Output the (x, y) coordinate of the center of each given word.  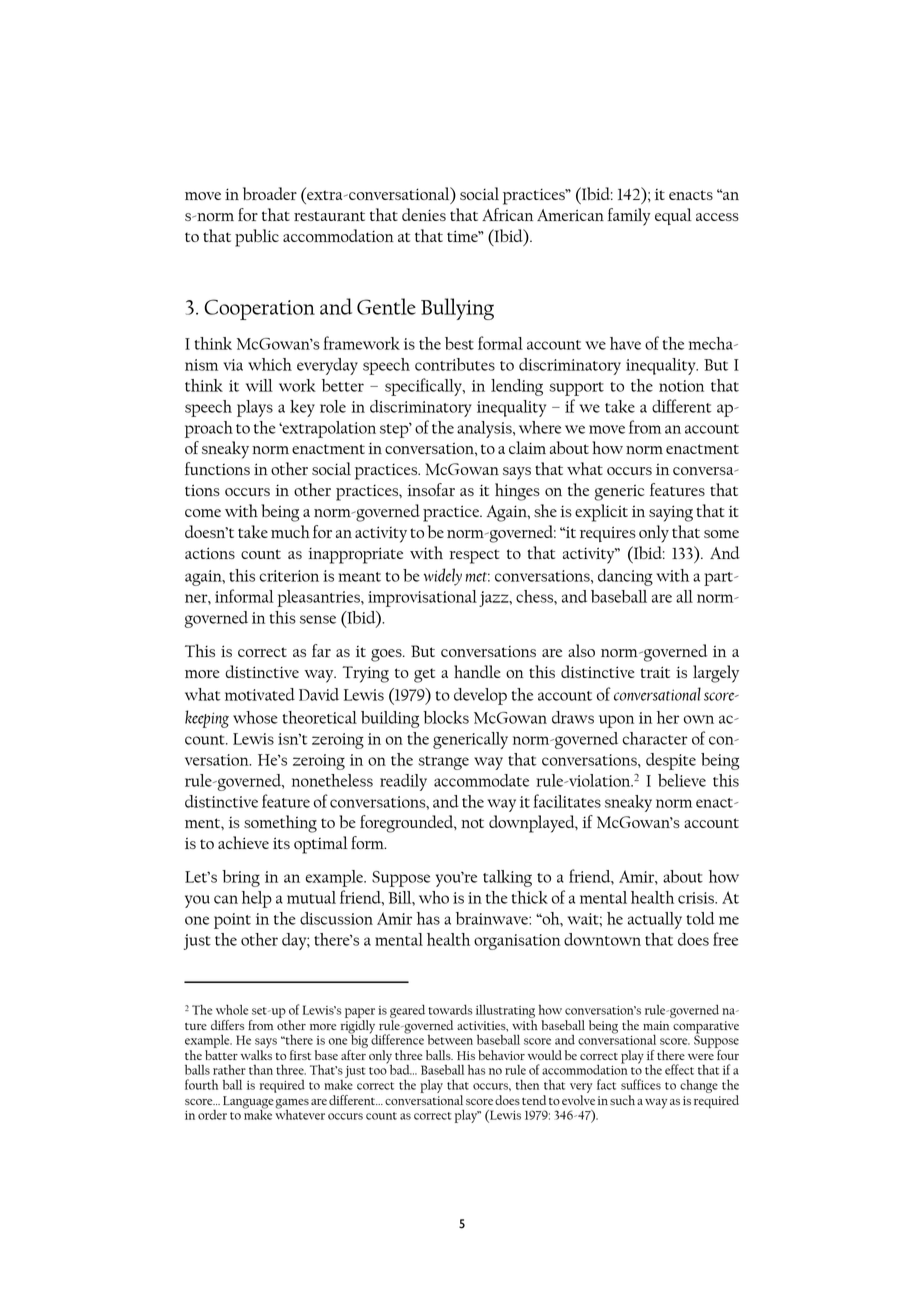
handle (477, 671)
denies (424, 214)
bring (241, 878)
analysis (485, 429)
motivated (260, 694)
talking (507, 878)
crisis (697, 898)
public (257, 238)
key (302, 408)
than (261, 1070)
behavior (501, 1055)
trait (655, 672)
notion (681, 386)
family (629, 217)
